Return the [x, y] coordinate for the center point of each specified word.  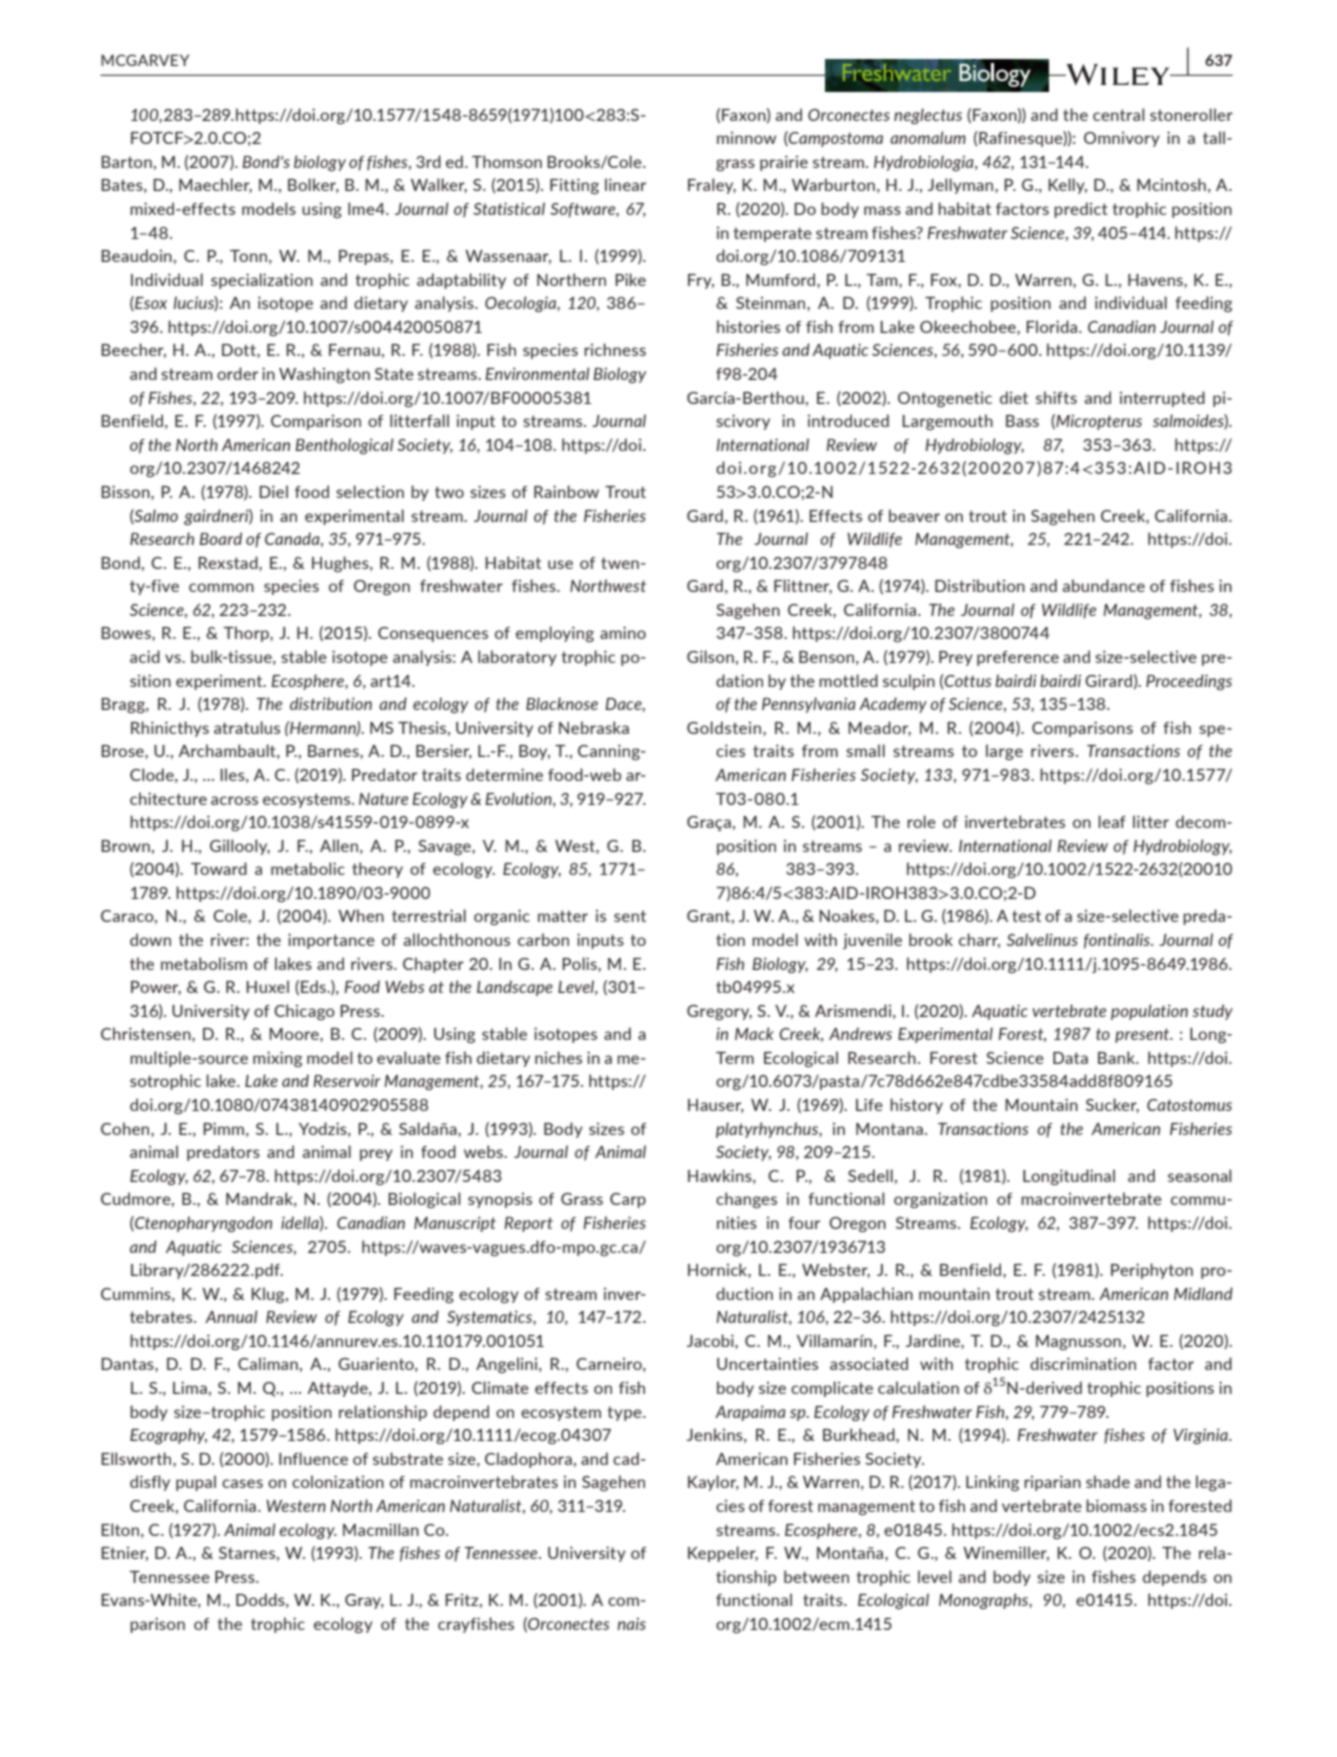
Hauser [716, 1106]
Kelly [1067, 186]
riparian [1052, 1483]
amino [623, 632]
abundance [1104, 585]
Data [1070, 1058]
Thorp [247, 634]
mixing [277, 1059]
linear [625, 184]
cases [242, 1483]
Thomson [507, 161]
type [625, 1413]
